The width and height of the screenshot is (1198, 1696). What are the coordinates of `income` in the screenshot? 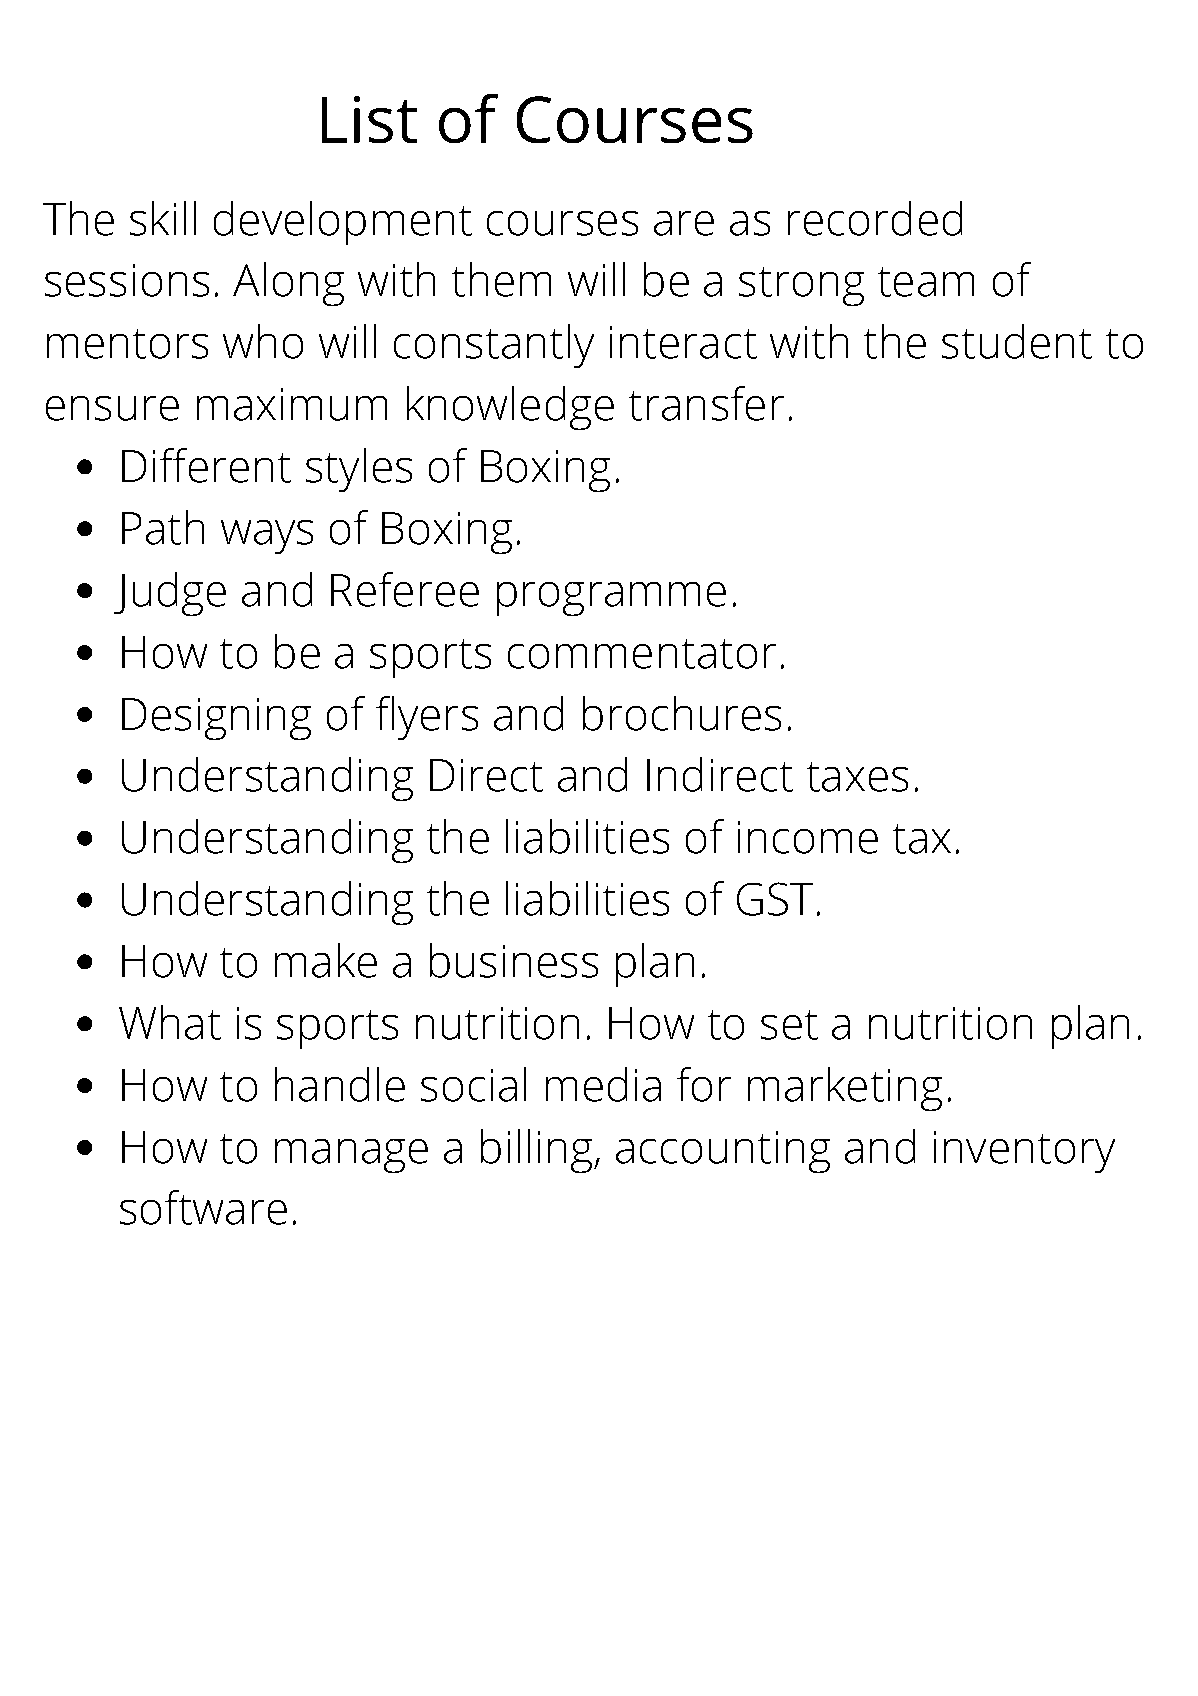 It's located at (808, 837).
